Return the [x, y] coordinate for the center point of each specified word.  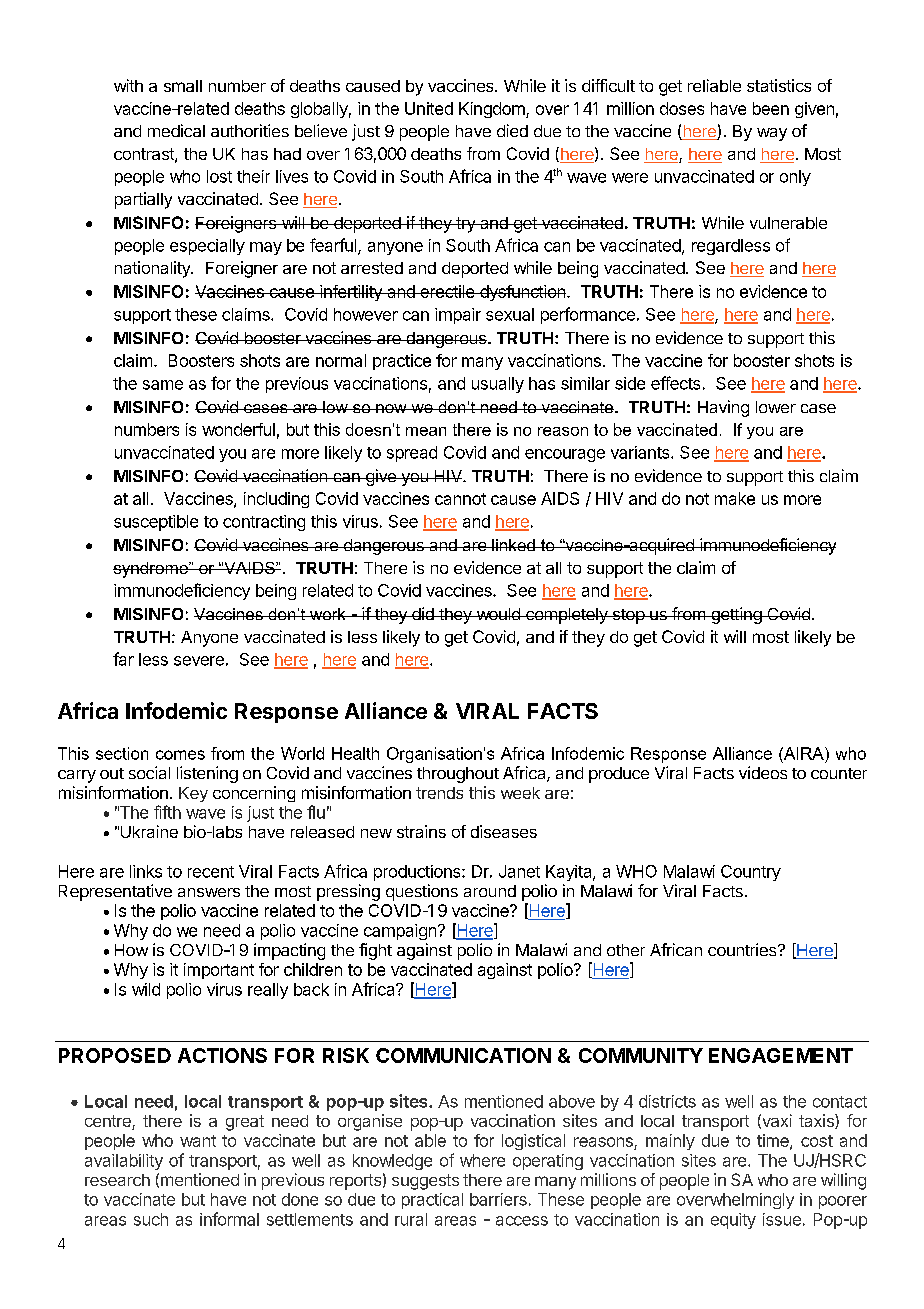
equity [733, 1221]
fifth [167, 812]
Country [751, 873]
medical [176, 130]
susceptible [156, 523]
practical [432, 1201]
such [151, 1219]
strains [421, 831]
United [429, 108]
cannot [460, 499]
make [735, 498]
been [771, 108]
